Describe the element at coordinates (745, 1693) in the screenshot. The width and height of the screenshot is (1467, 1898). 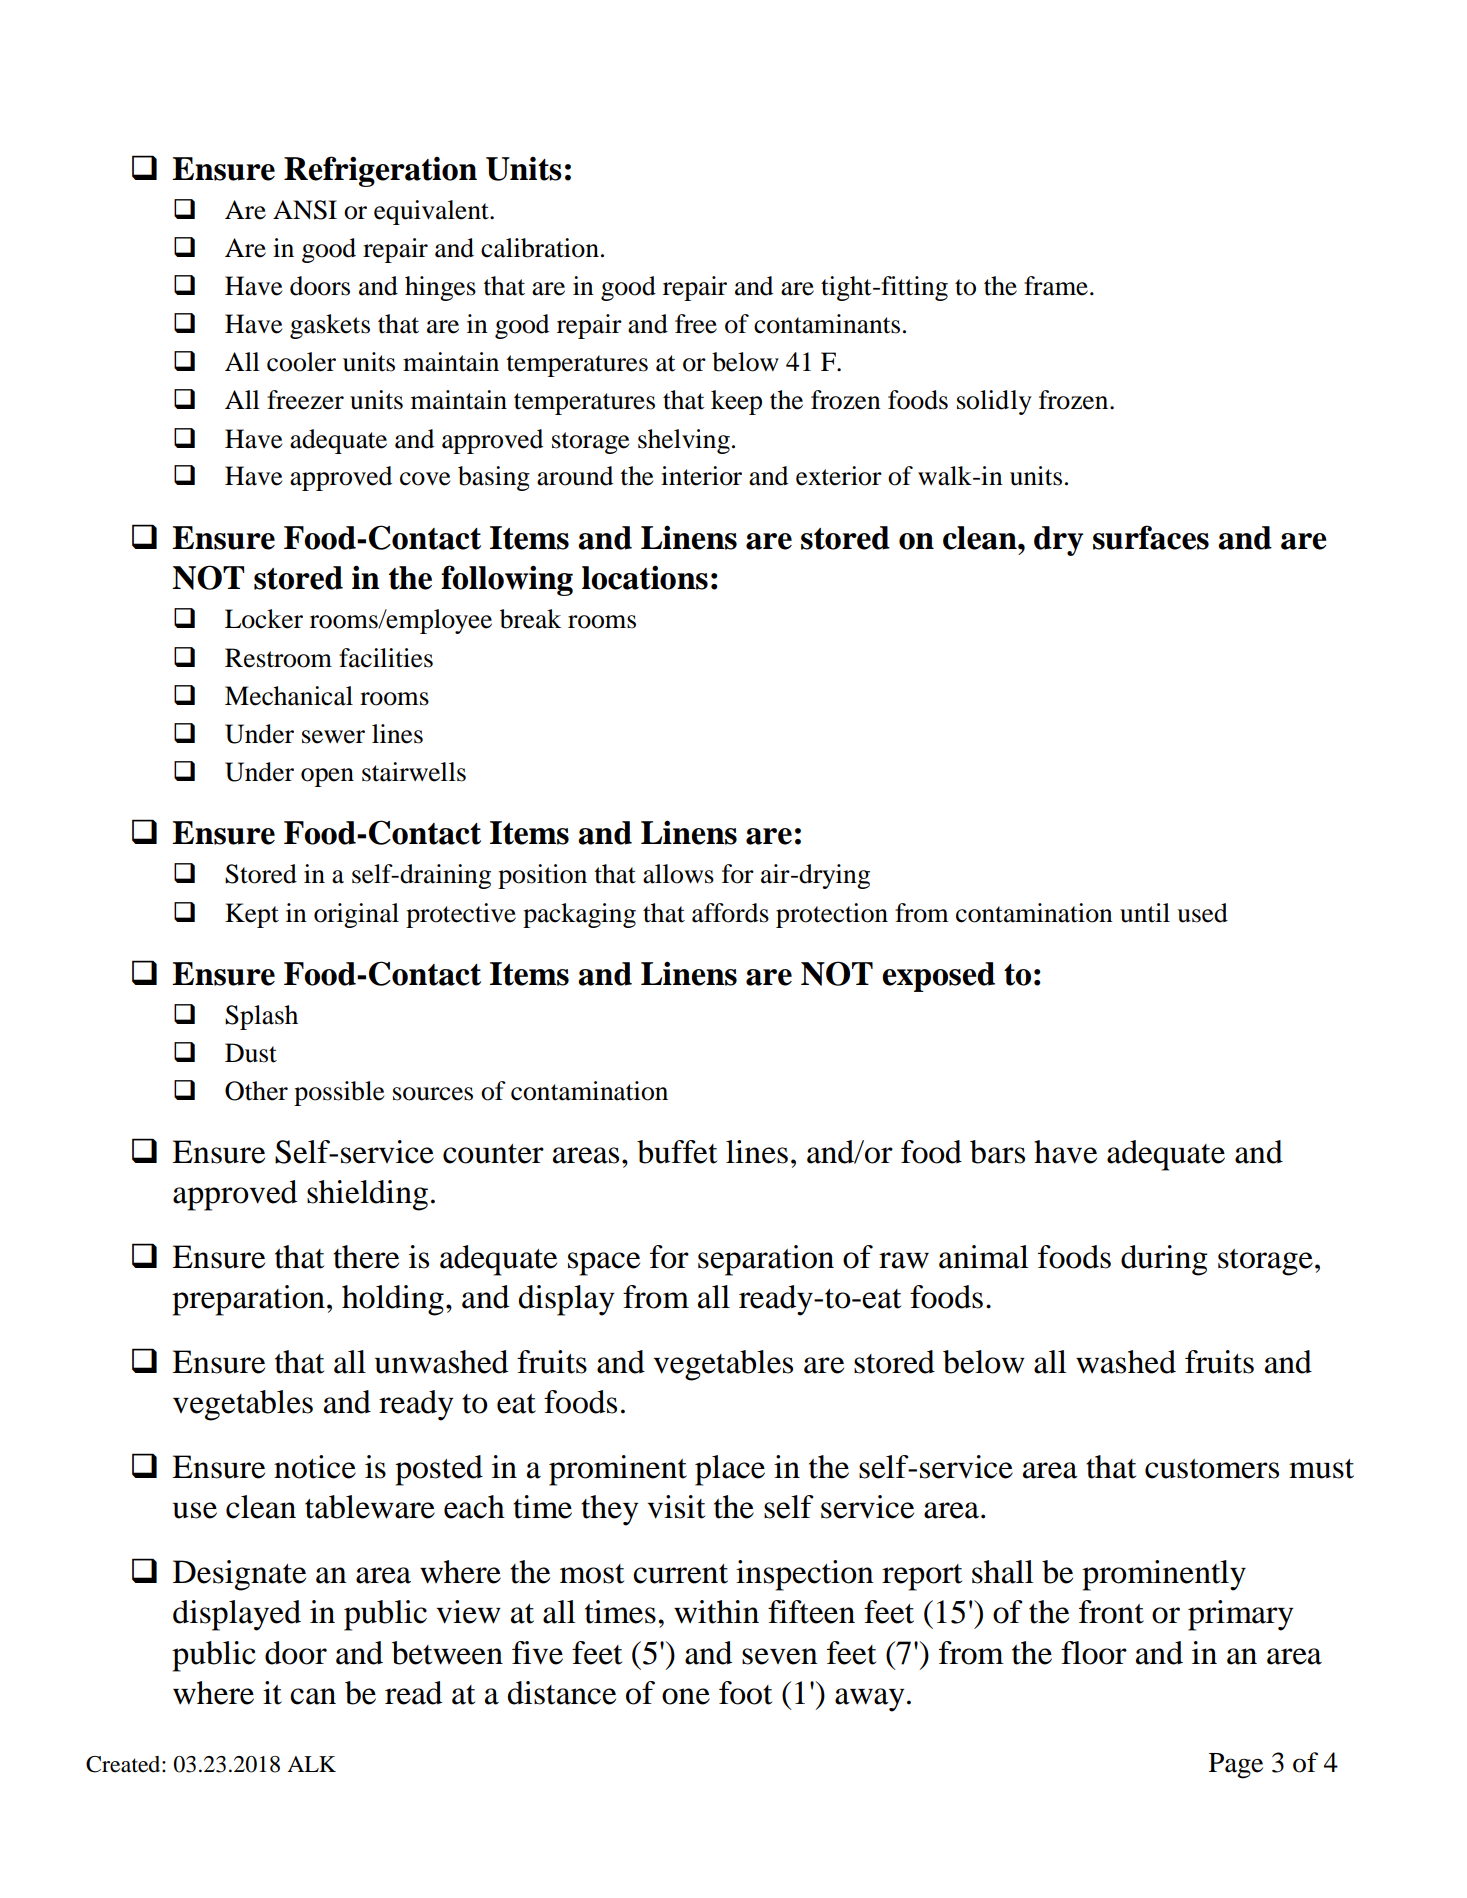
I see `foot` at that location.
